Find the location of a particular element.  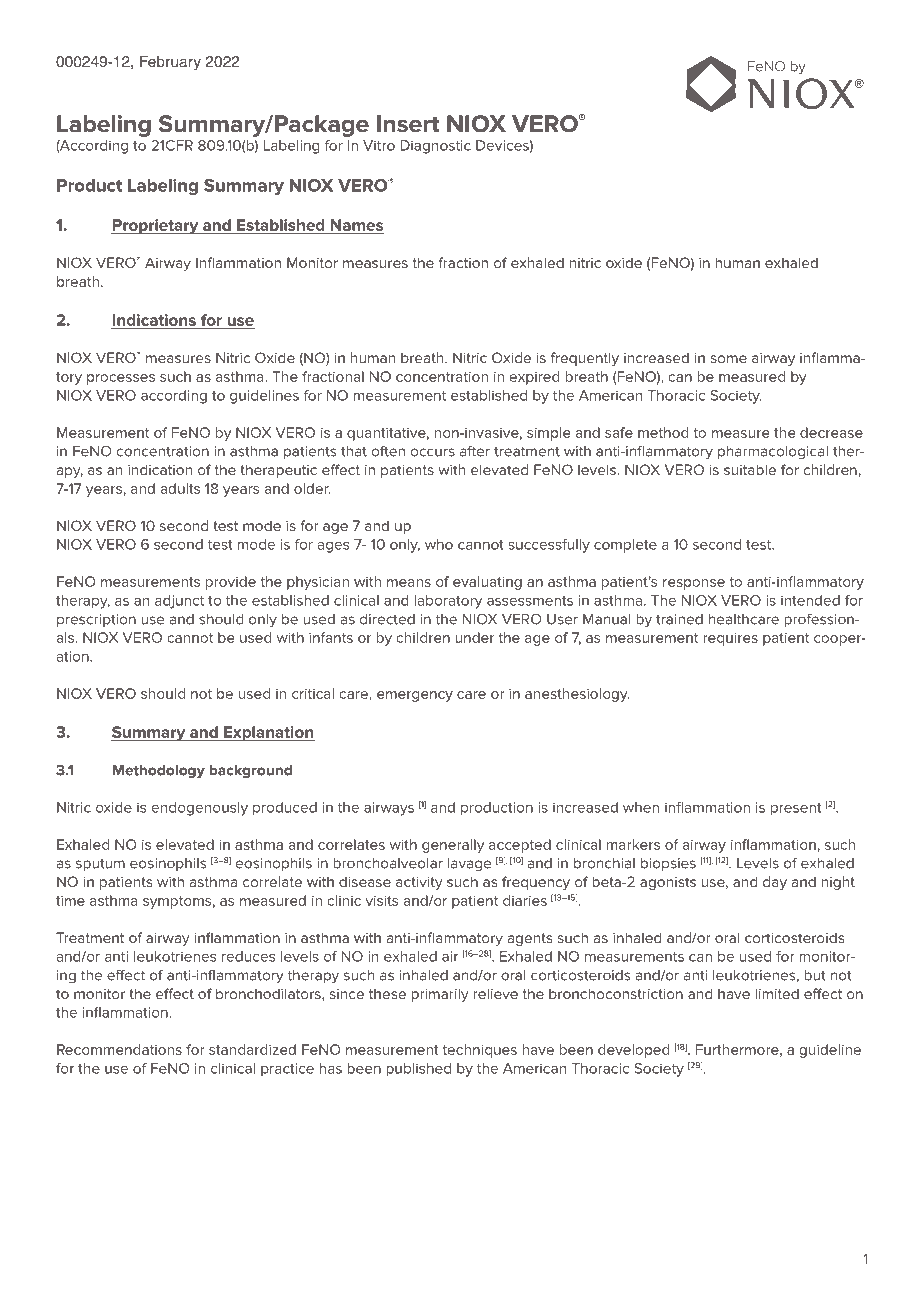

generally is located at coordinates (453, 846).
